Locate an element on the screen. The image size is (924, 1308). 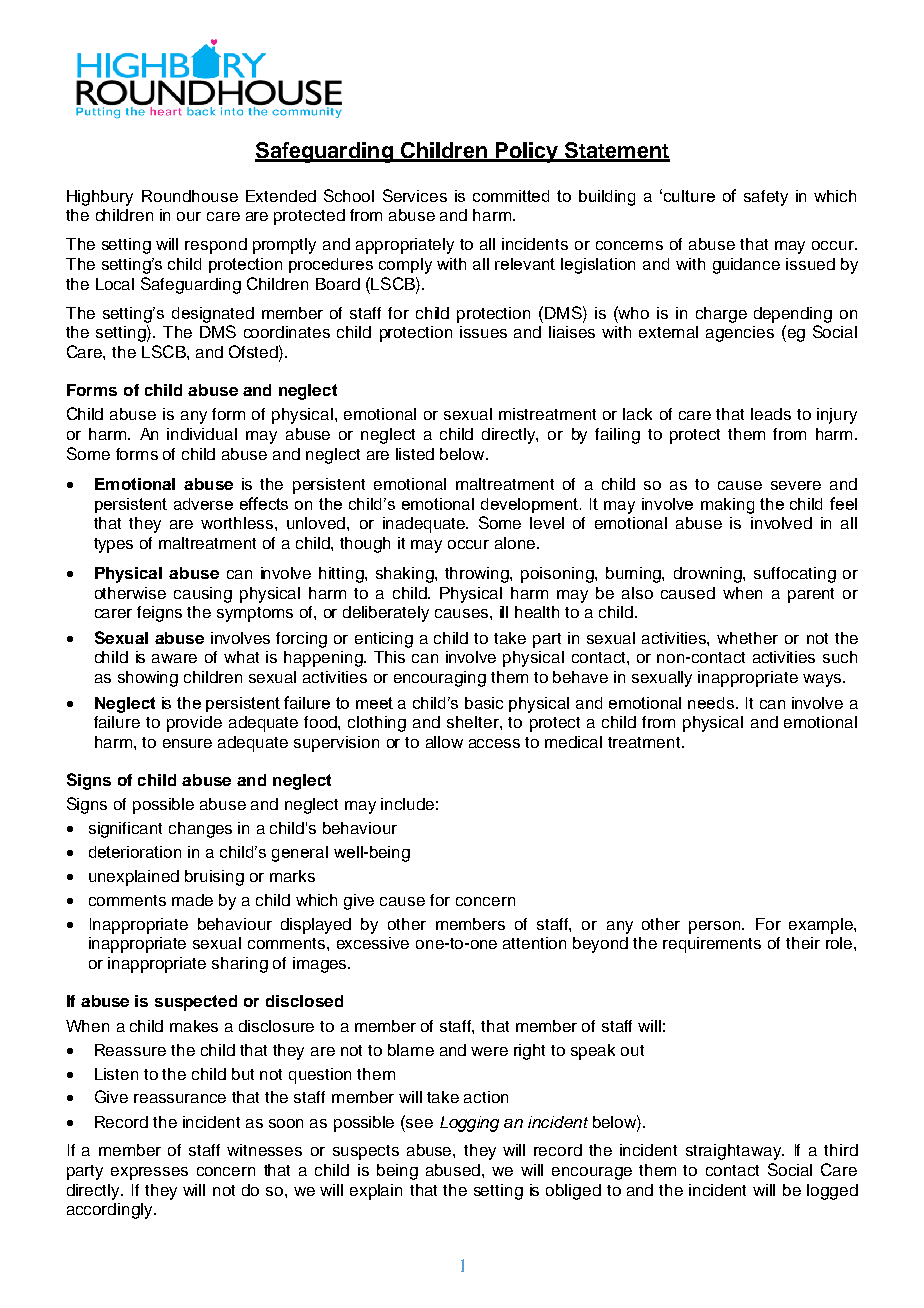
expresses is located at coordinates (149, 1173).
